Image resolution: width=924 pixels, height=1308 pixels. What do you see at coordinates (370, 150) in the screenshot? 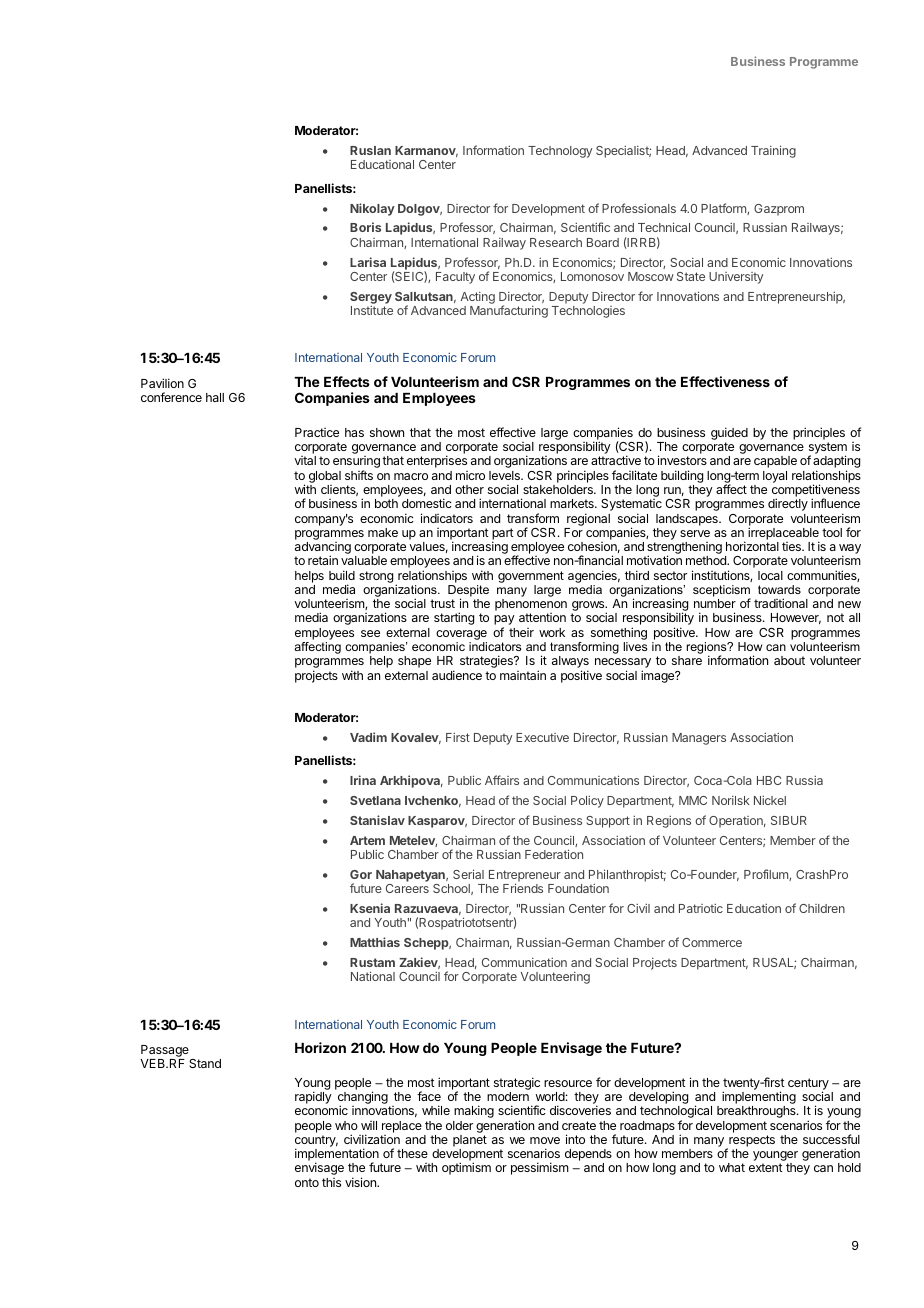
I see `Ruslan` at bounding box center [370, 150].
